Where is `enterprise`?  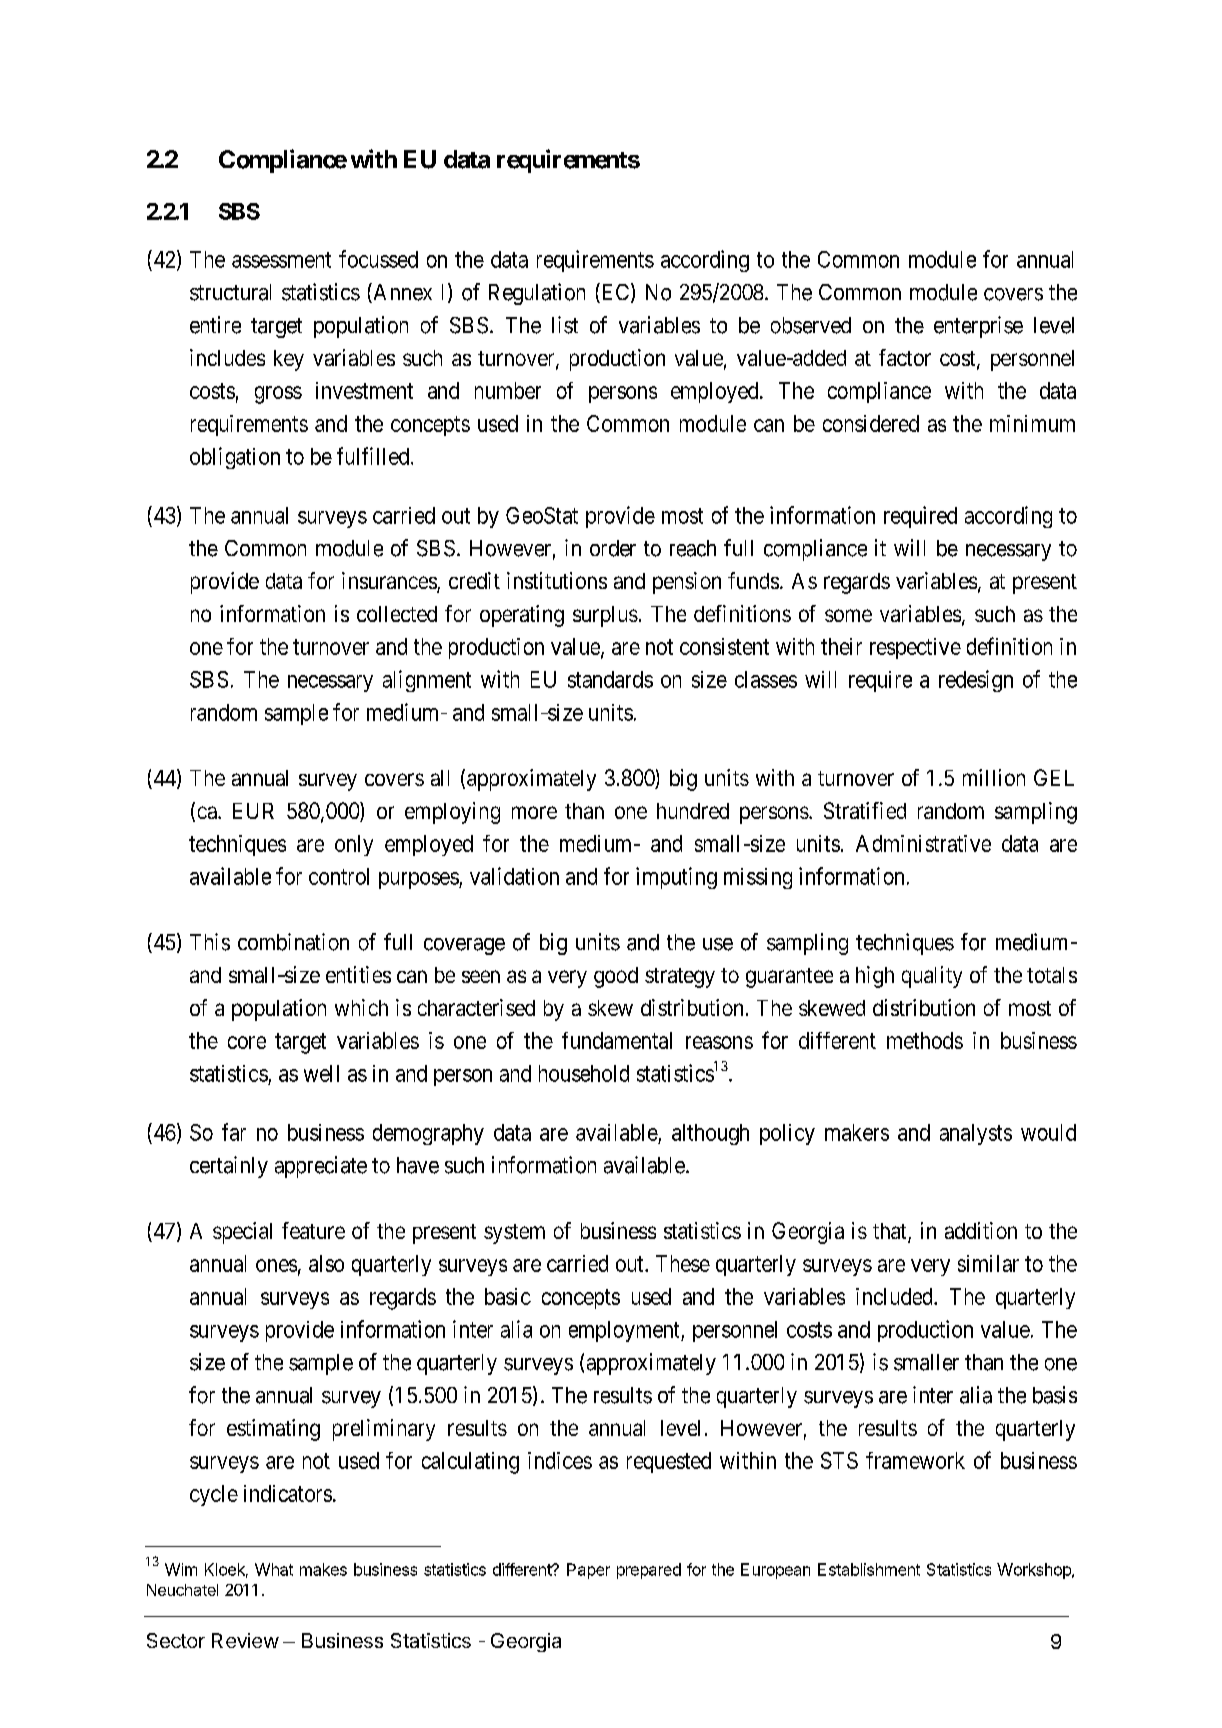 enterprise is located at coordinates (978, 327).
